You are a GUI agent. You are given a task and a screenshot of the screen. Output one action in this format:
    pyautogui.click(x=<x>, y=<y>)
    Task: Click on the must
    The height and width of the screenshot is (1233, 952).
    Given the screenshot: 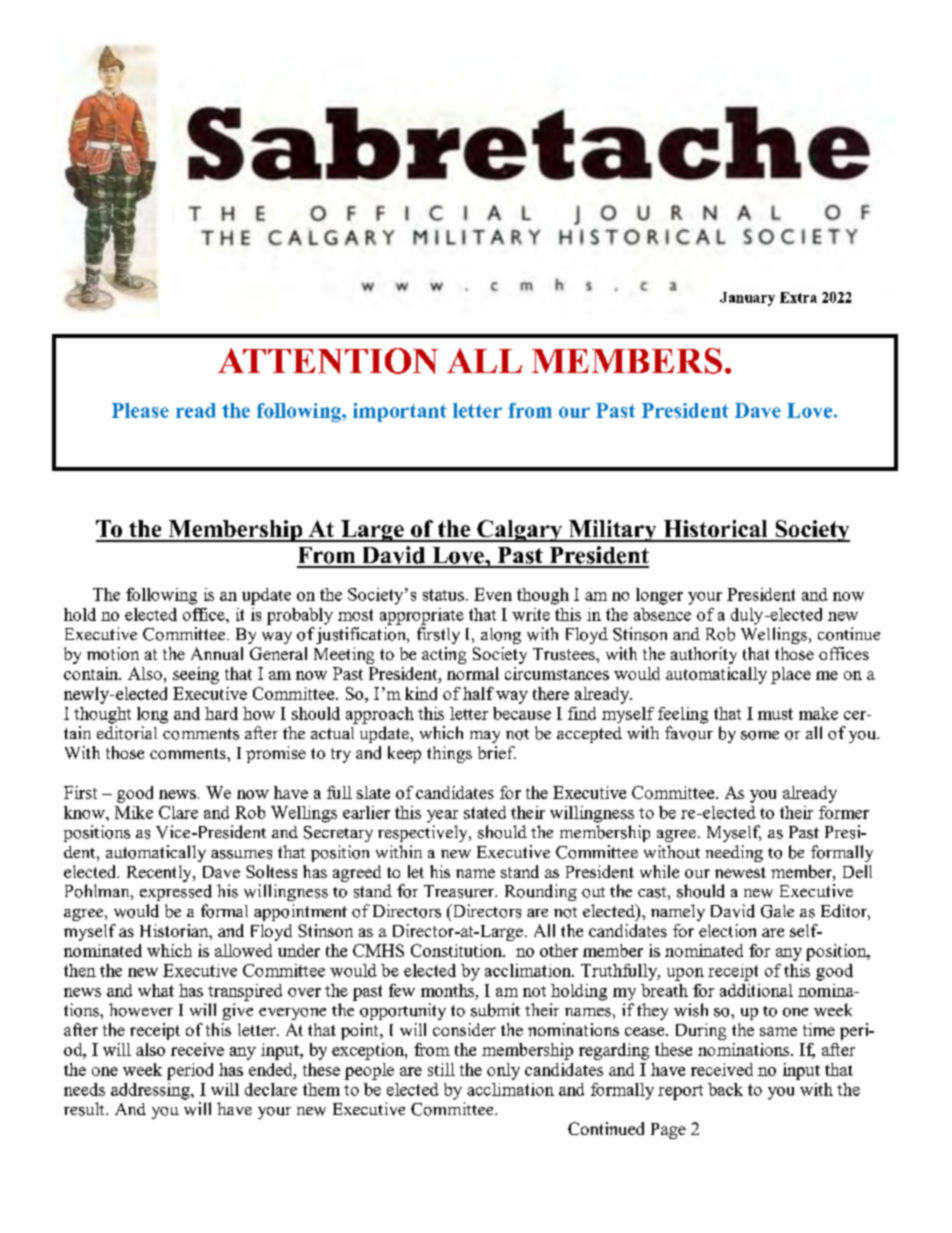 What is the action you would take?
    pyautogui.click(x=775, y=714)
